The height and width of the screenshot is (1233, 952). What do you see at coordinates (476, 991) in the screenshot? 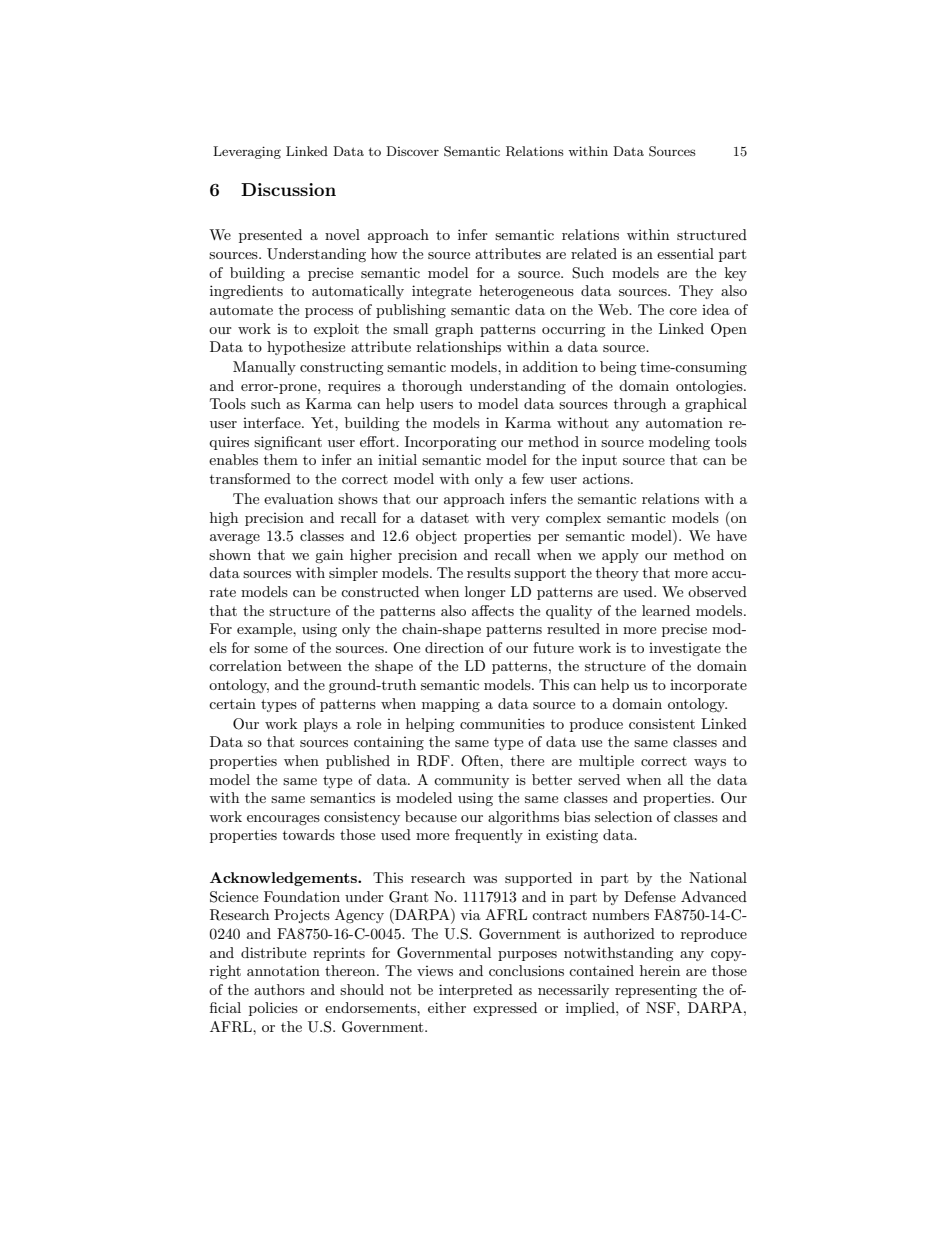
I see `interpreted` at bounding box center [476, 991].
